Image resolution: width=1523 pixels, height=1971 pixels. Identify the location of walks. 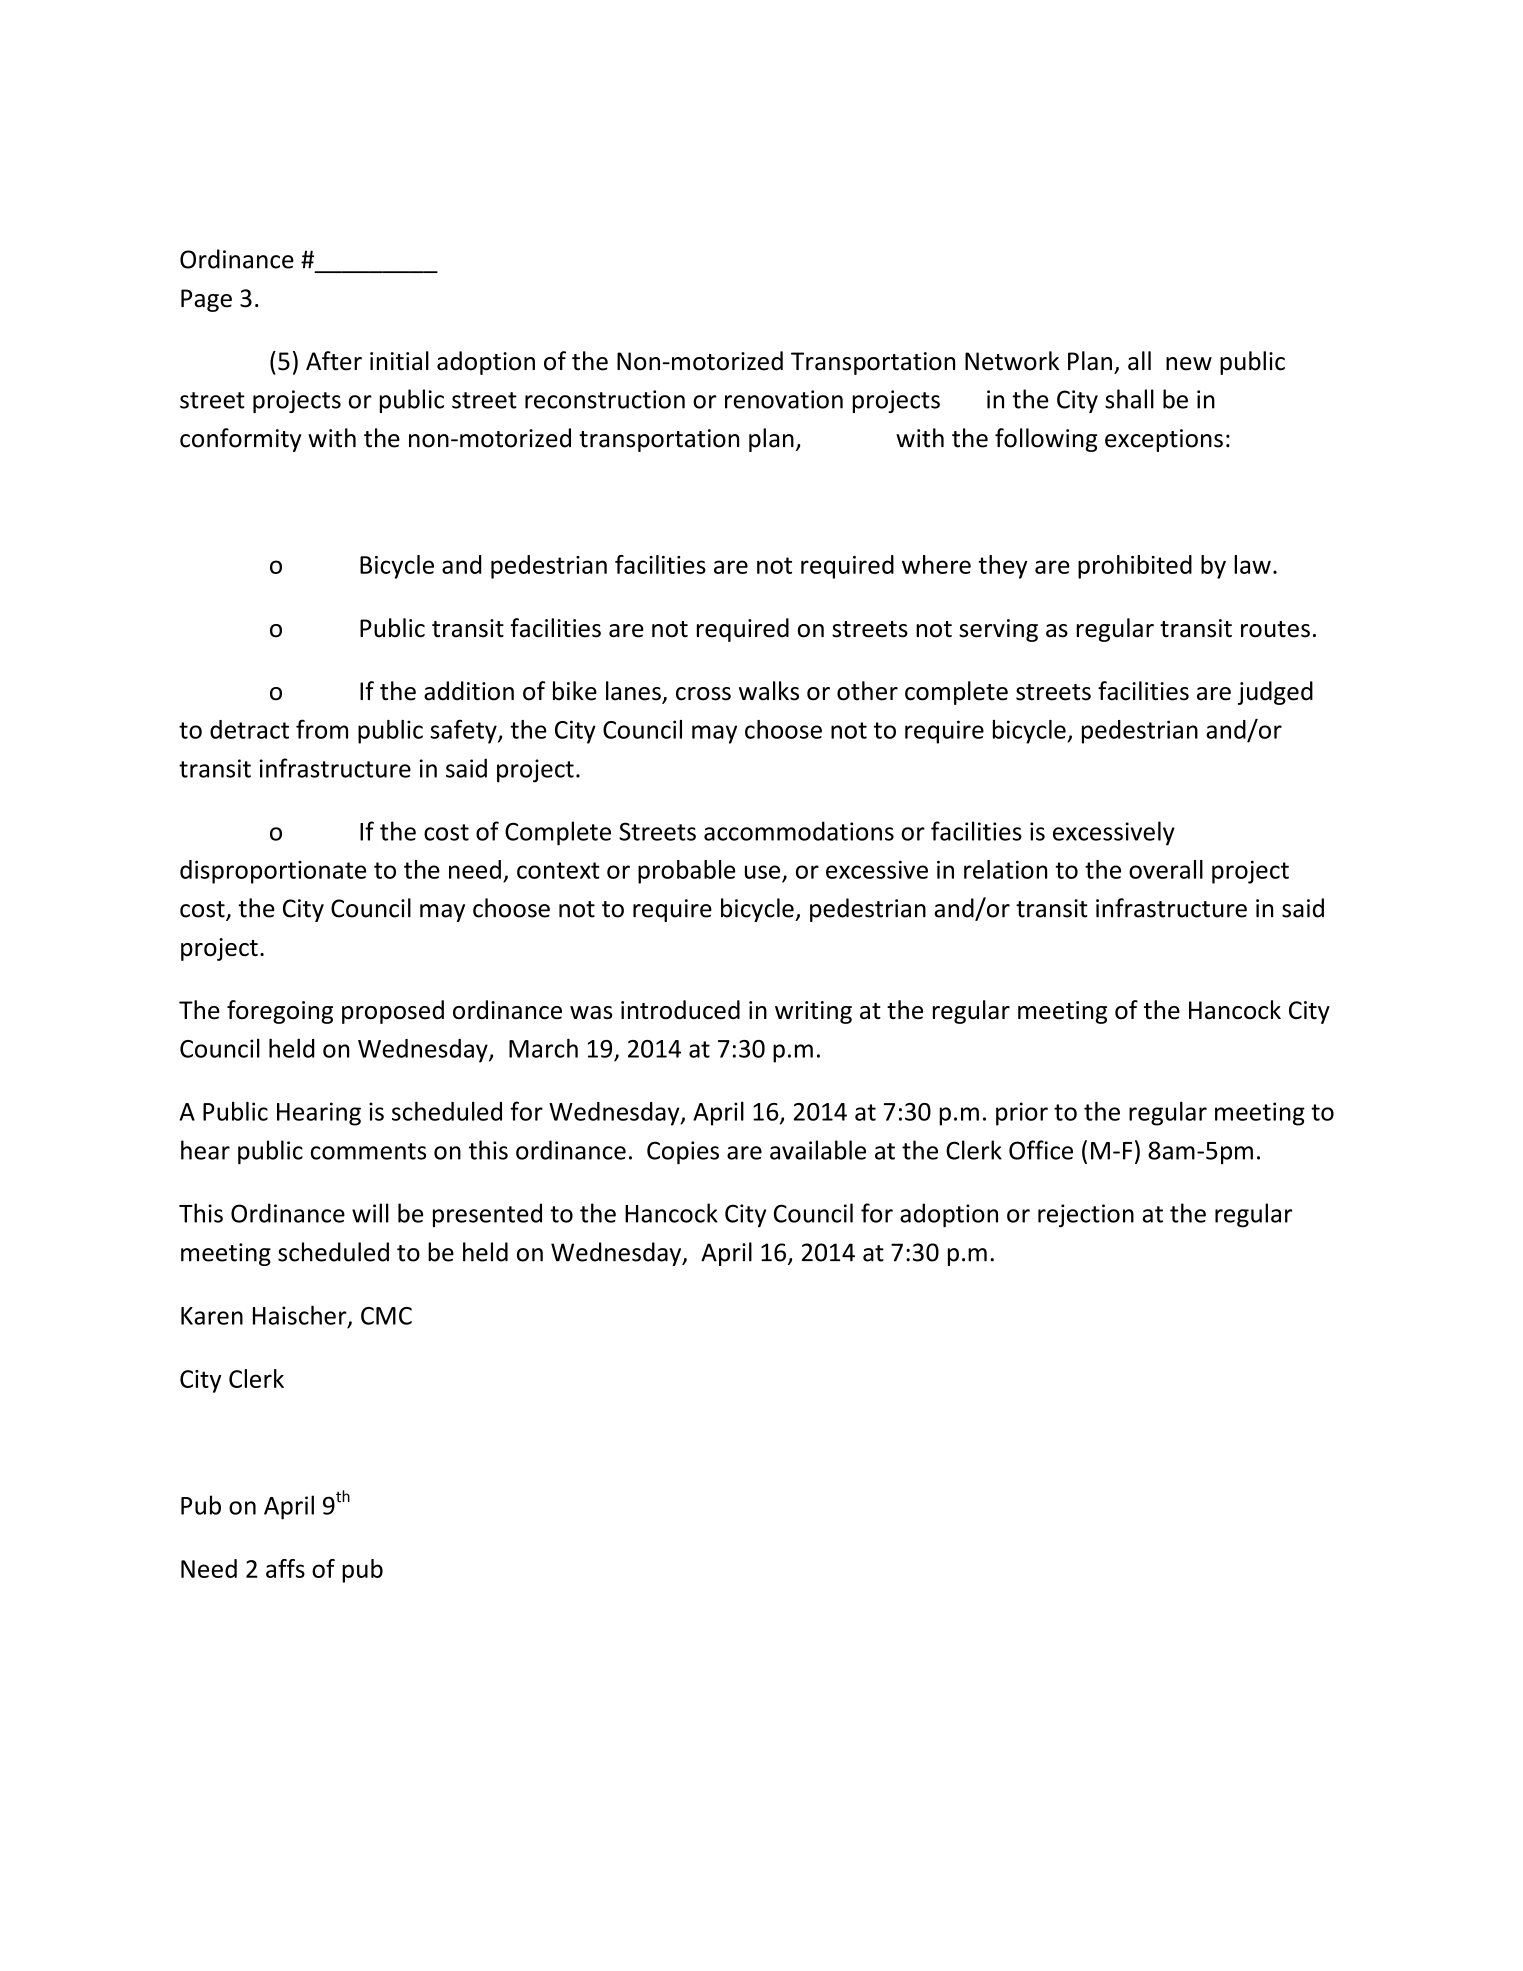
(769, 691).
